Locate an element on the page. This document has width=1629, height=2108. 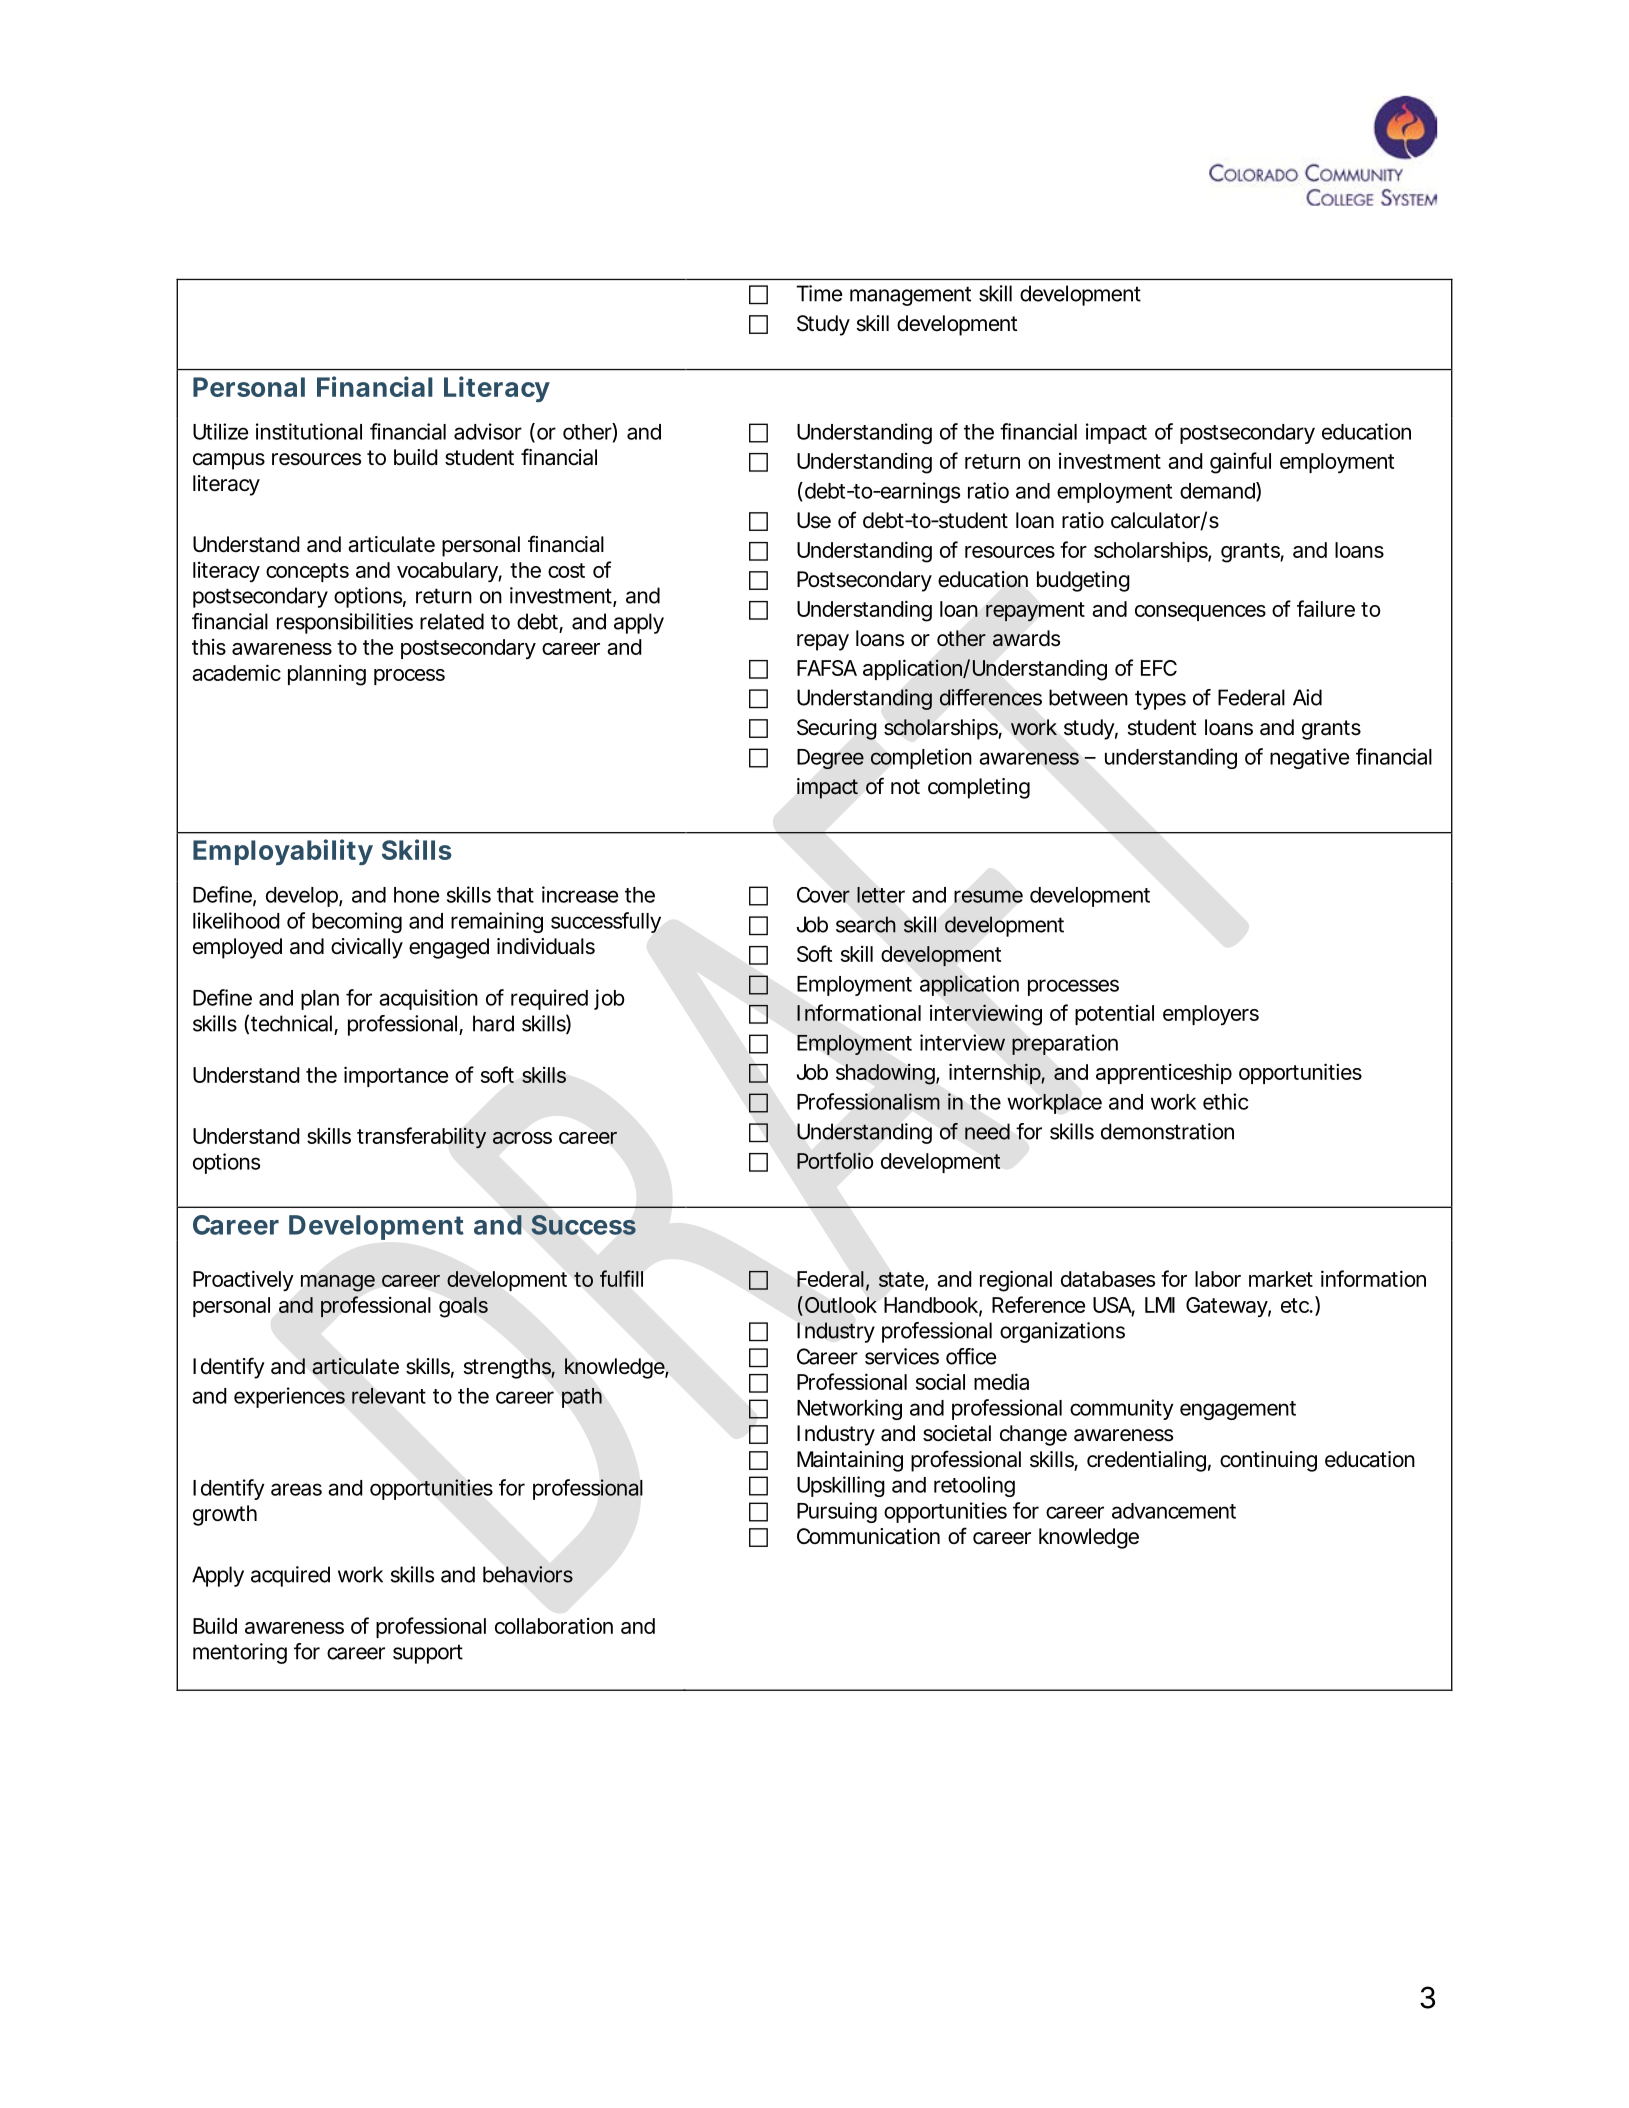
institutional is located at coordinates (309, 431).
